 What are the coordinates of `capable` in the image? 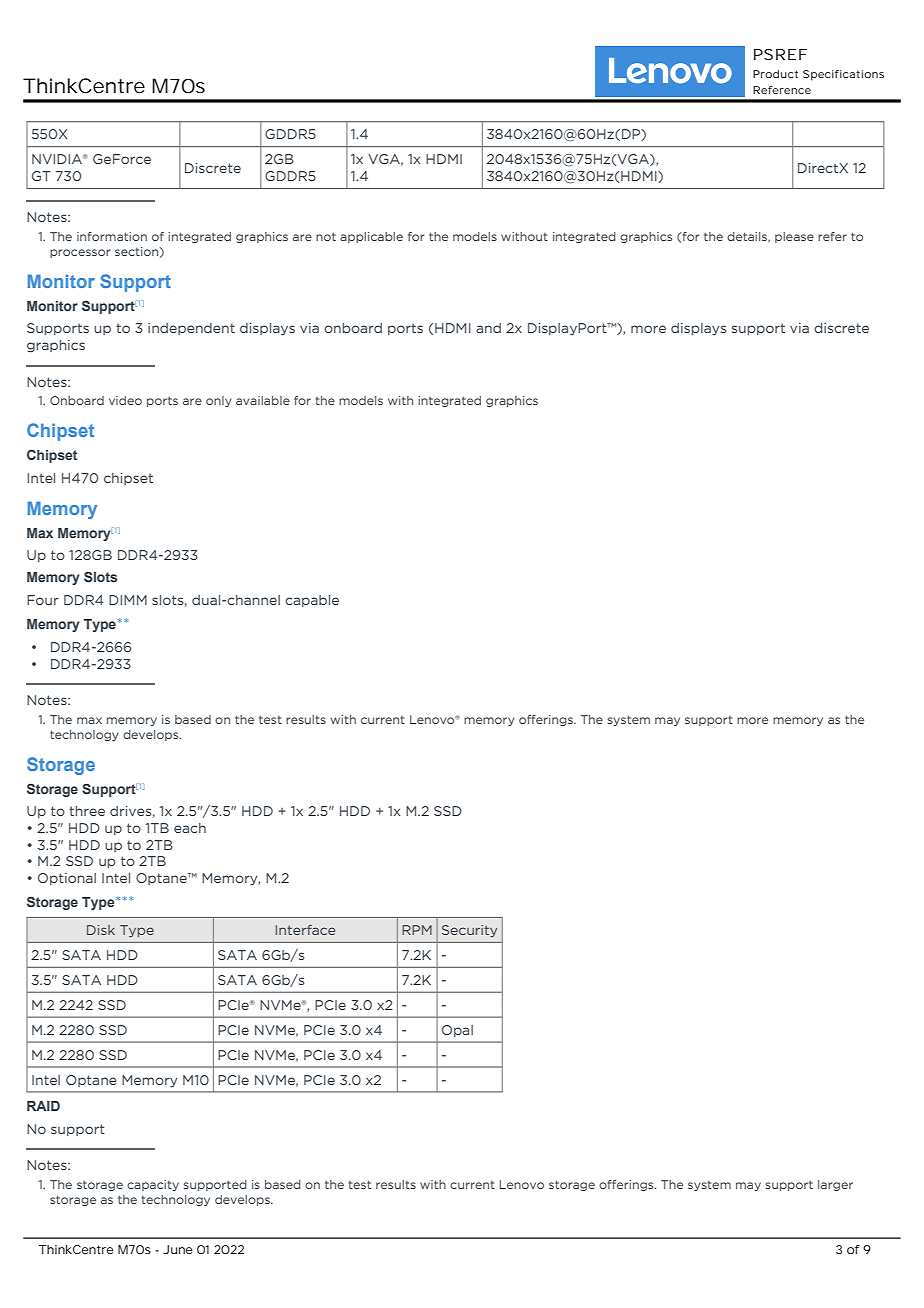 It's located at (312, 601).
